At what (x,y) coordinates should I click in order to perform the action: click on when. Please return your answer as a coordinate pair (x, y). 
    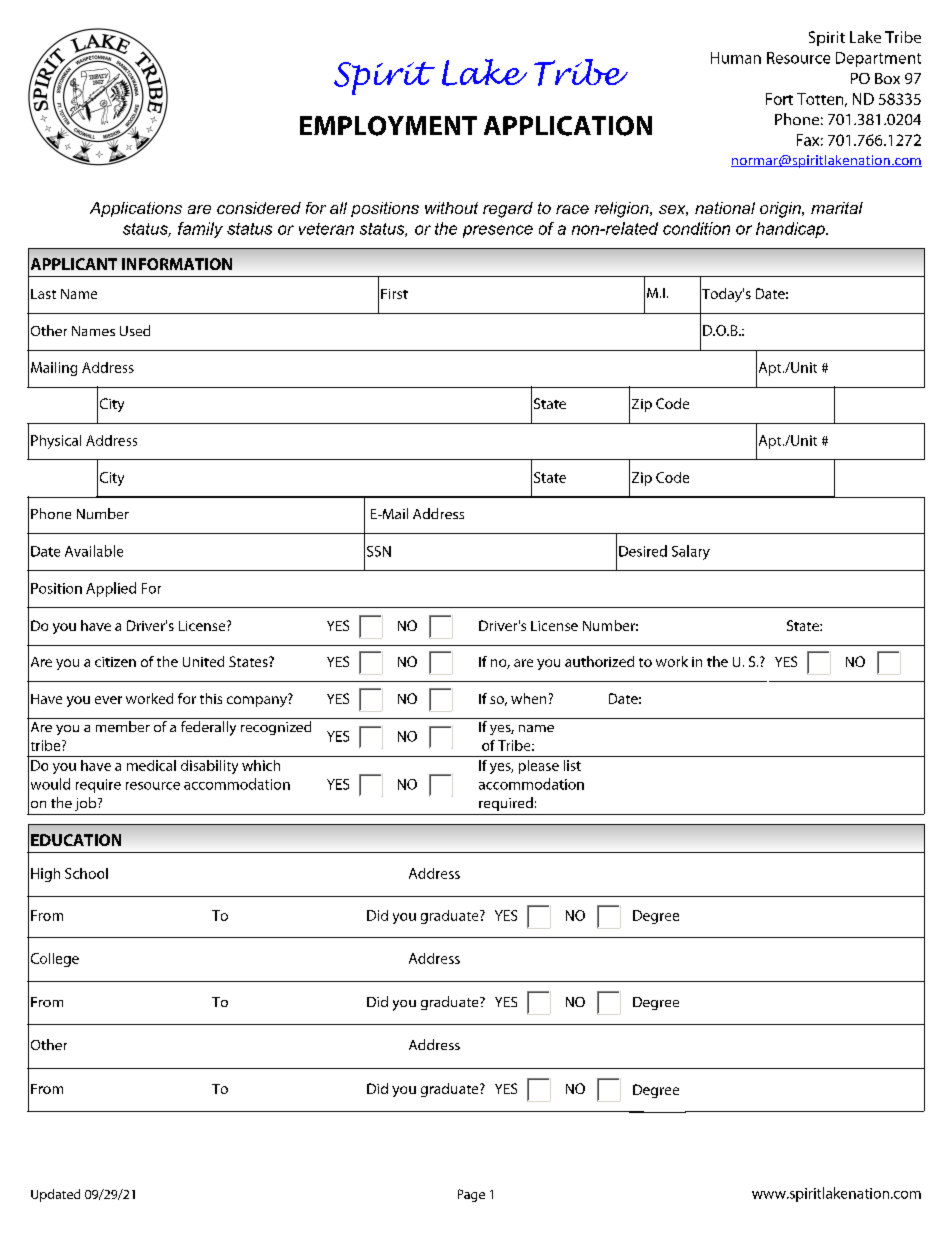
    Looking at the image, I should click on (528, 698).
